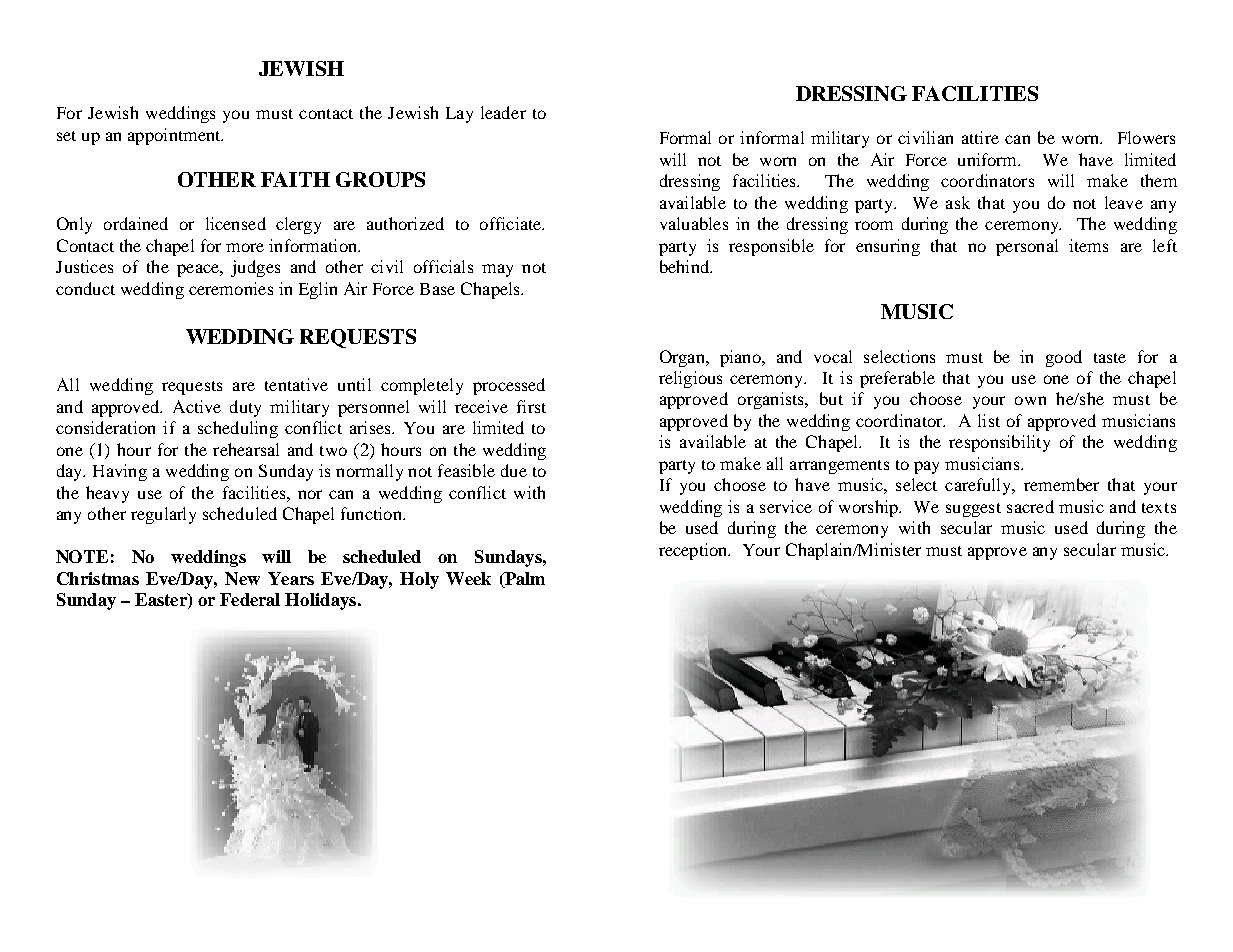 The height and width of the screenshot is (952, 1233). Describe the element at coordinates (503, 112) in the screenshot. I see `leader` at that location.
